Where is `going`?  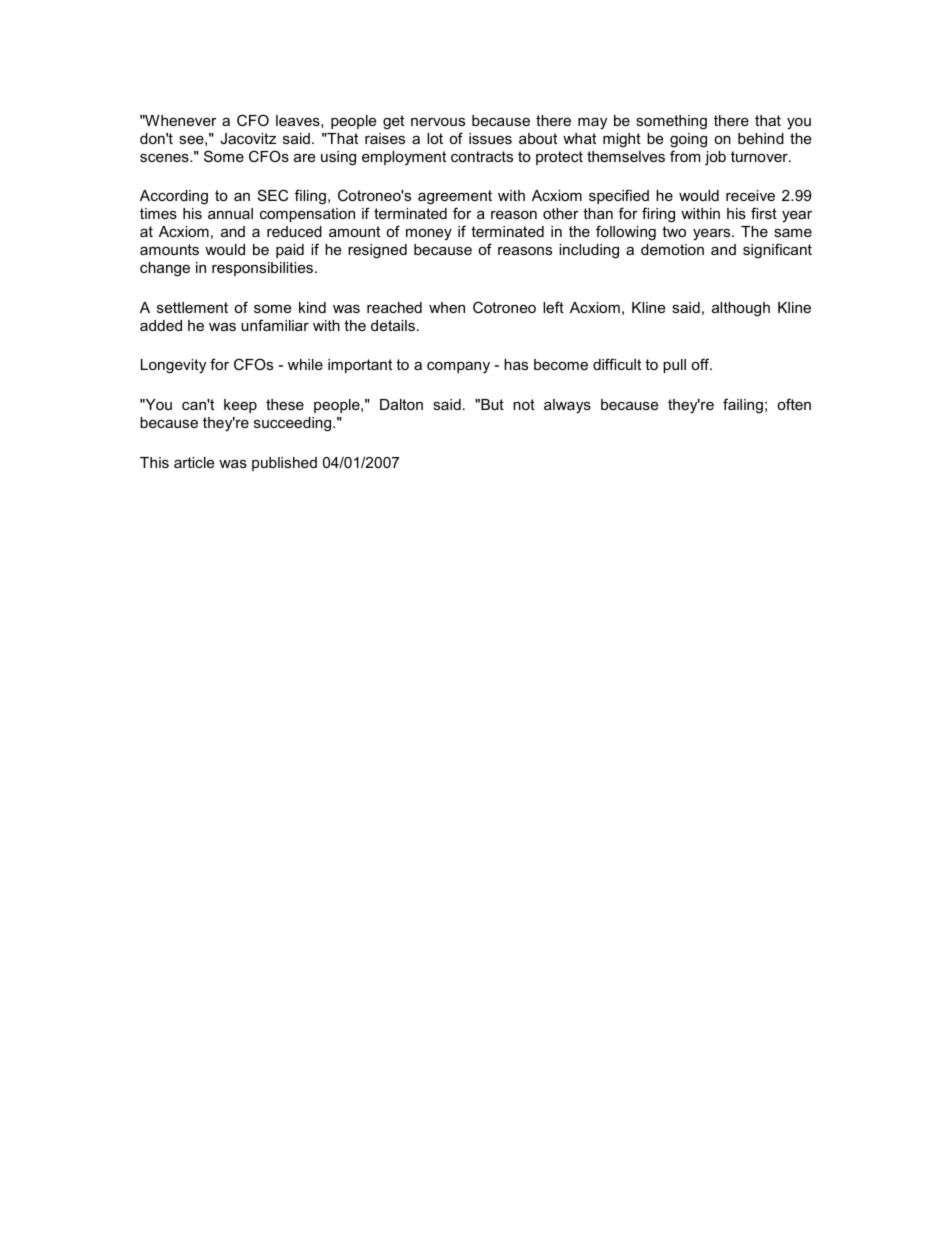 going is located at coordinates (688, 140).
